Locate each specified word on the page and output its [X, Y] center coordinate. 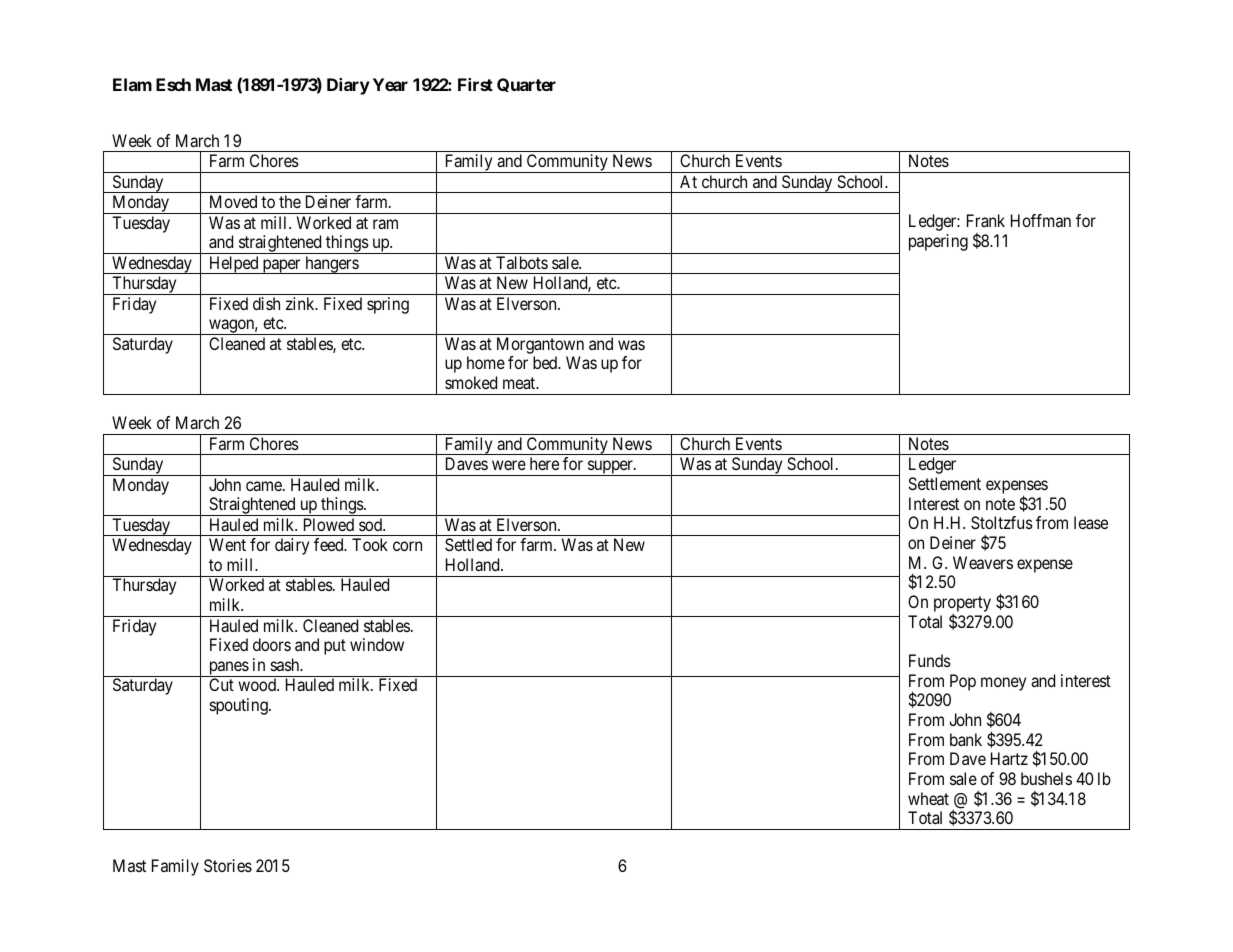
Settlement [944, 483]
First [475, 84]
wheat [928, 798]
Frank [986, 220]
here [544, 463]
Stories [228, 865]
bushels [1046, 778]
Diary [348, 86]
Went [227, 544]
